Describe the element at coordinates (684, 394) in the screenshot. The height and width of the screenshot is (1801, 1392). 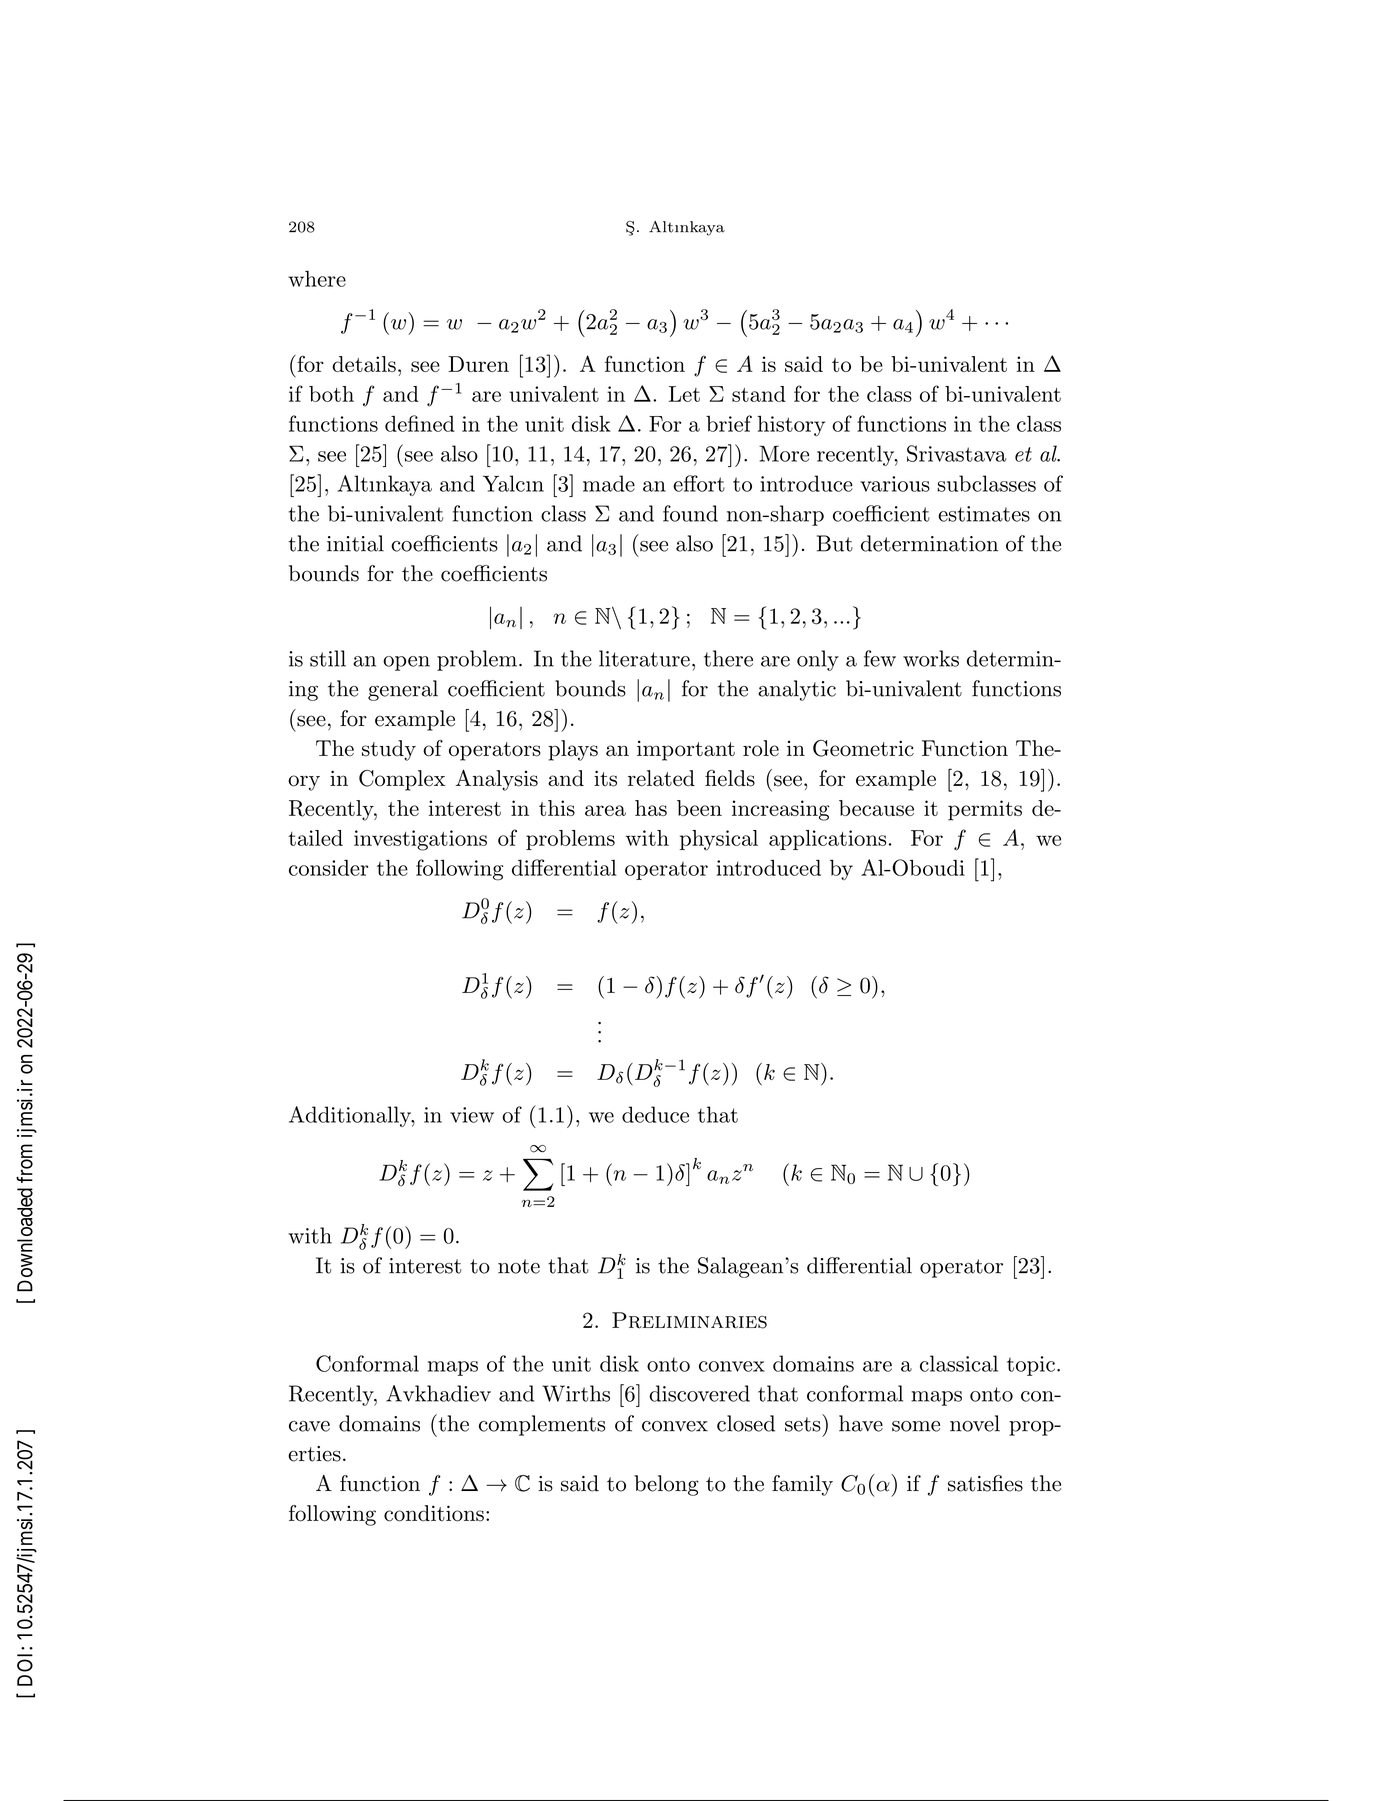
I see `Let` at that location.
